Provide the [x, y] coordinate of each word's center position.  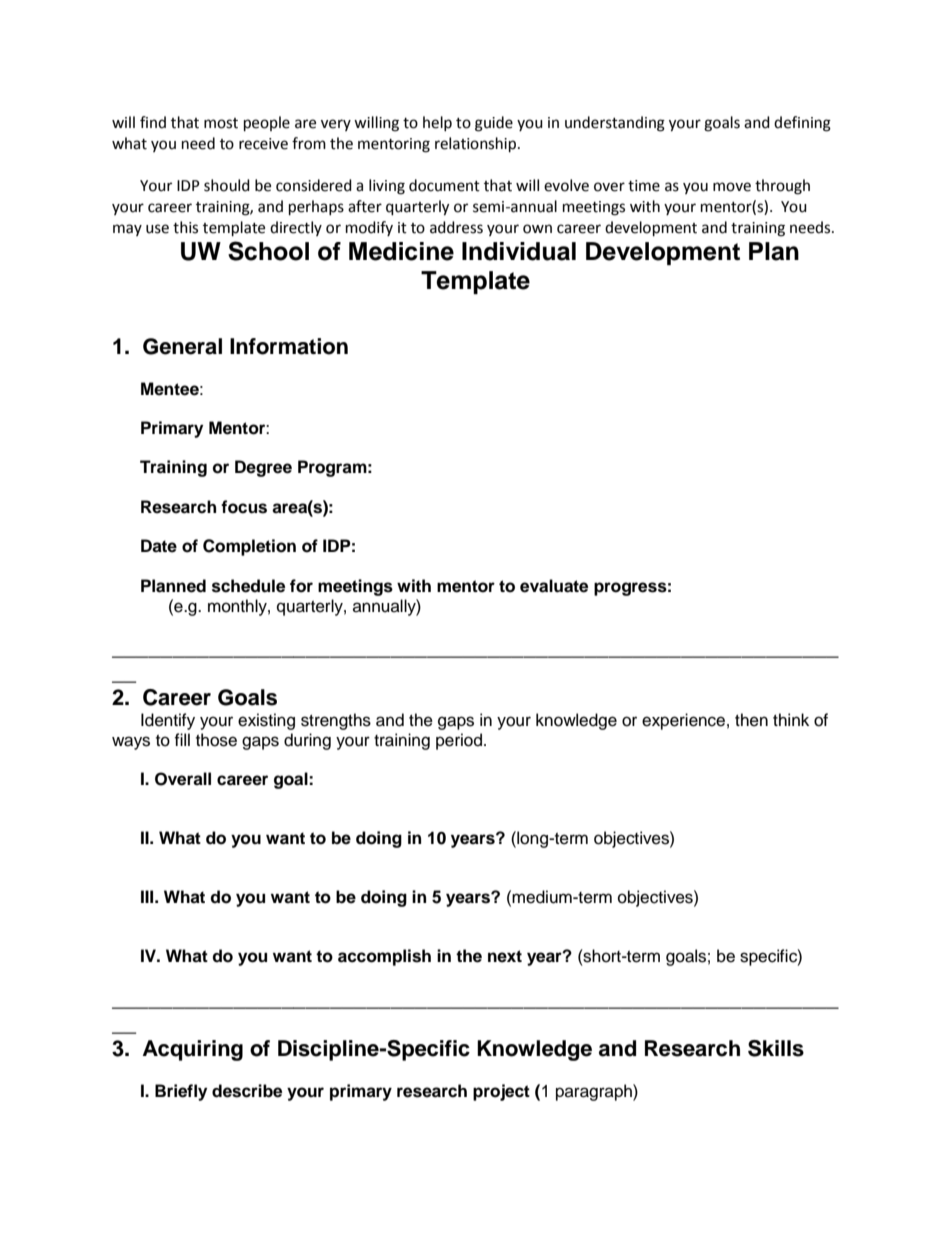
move [732, 187]
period [459, 741]
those [216, 740]
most [221, 123]
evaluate [554, 586]
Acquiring [193, 1050]
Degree [263, 468]
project [501, 1092]
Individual [519, 251]
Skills [776, 1048]
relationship [475, 145]
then [751, 720]
